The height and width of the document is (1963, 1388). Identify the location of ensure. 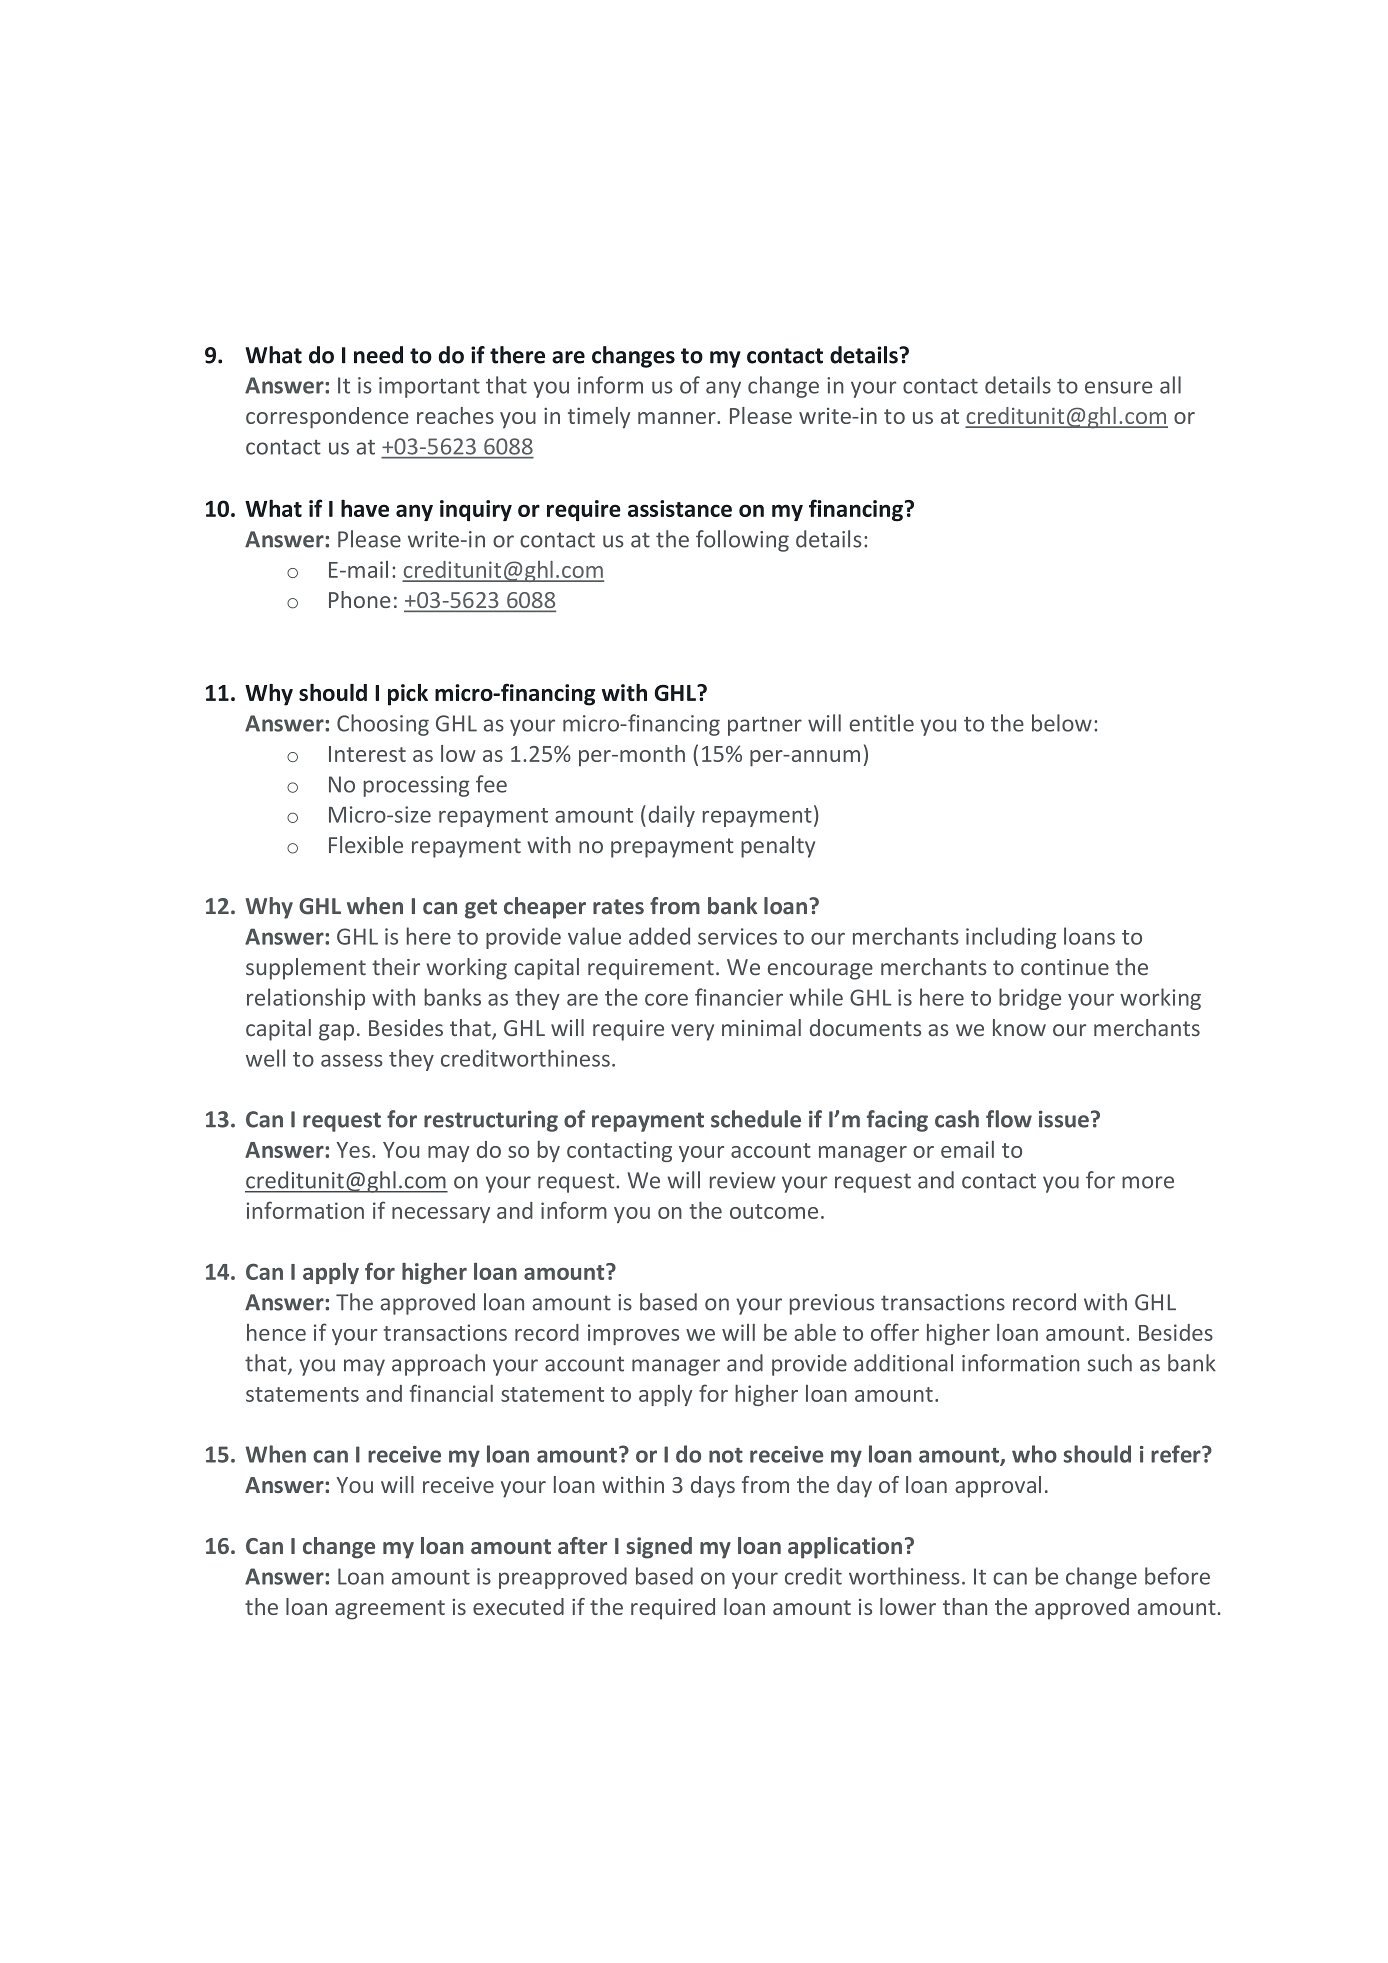
(1118, 387).
